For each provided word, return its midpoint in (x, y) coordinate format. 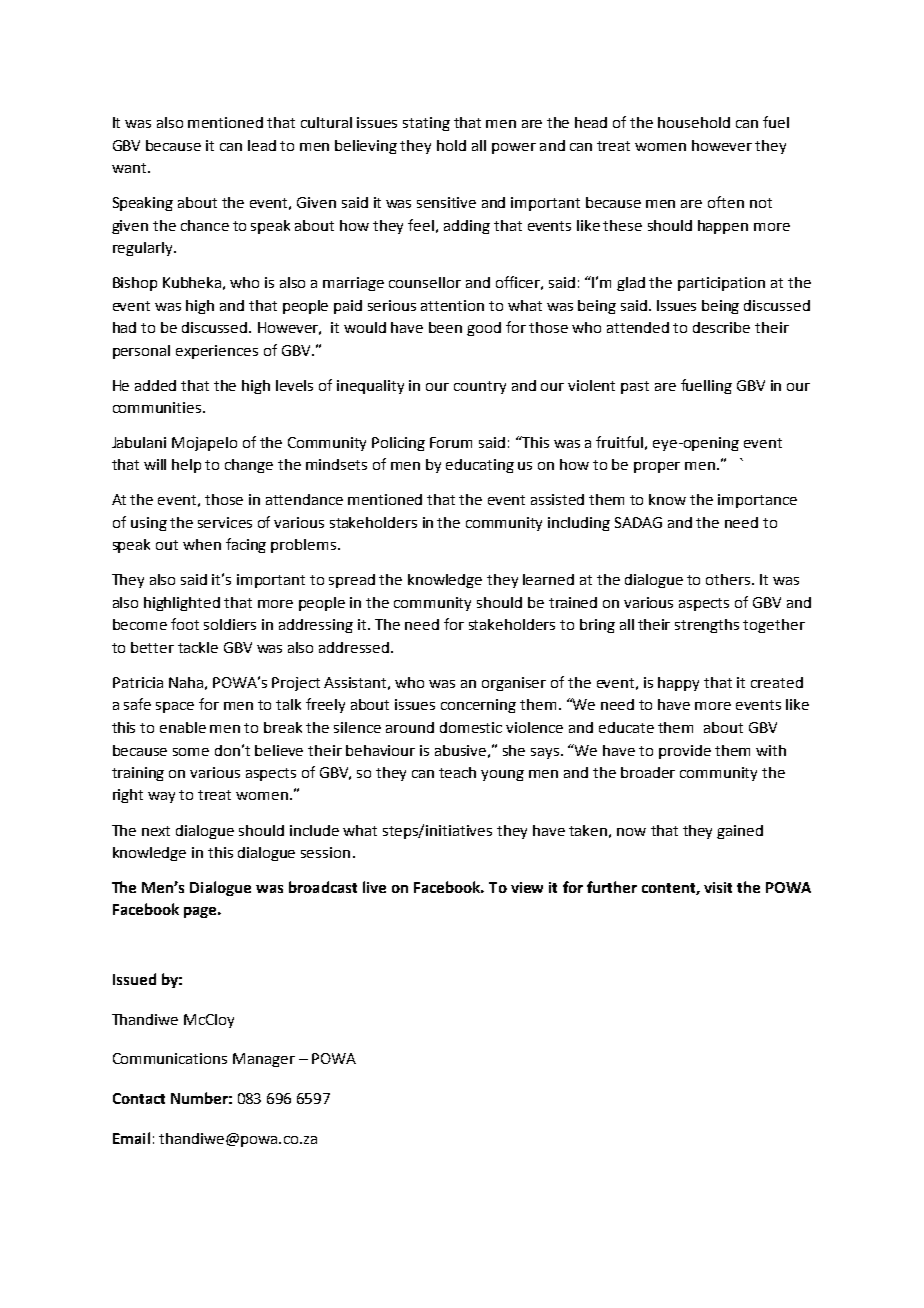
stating (426, 124)
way (161, 797)
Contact (139, 1098)
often (726, 202)
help (186, 466)
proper (657, 467)
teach (457, 772)
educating (480, 466)
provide (685, 752)
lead (262, 145)
